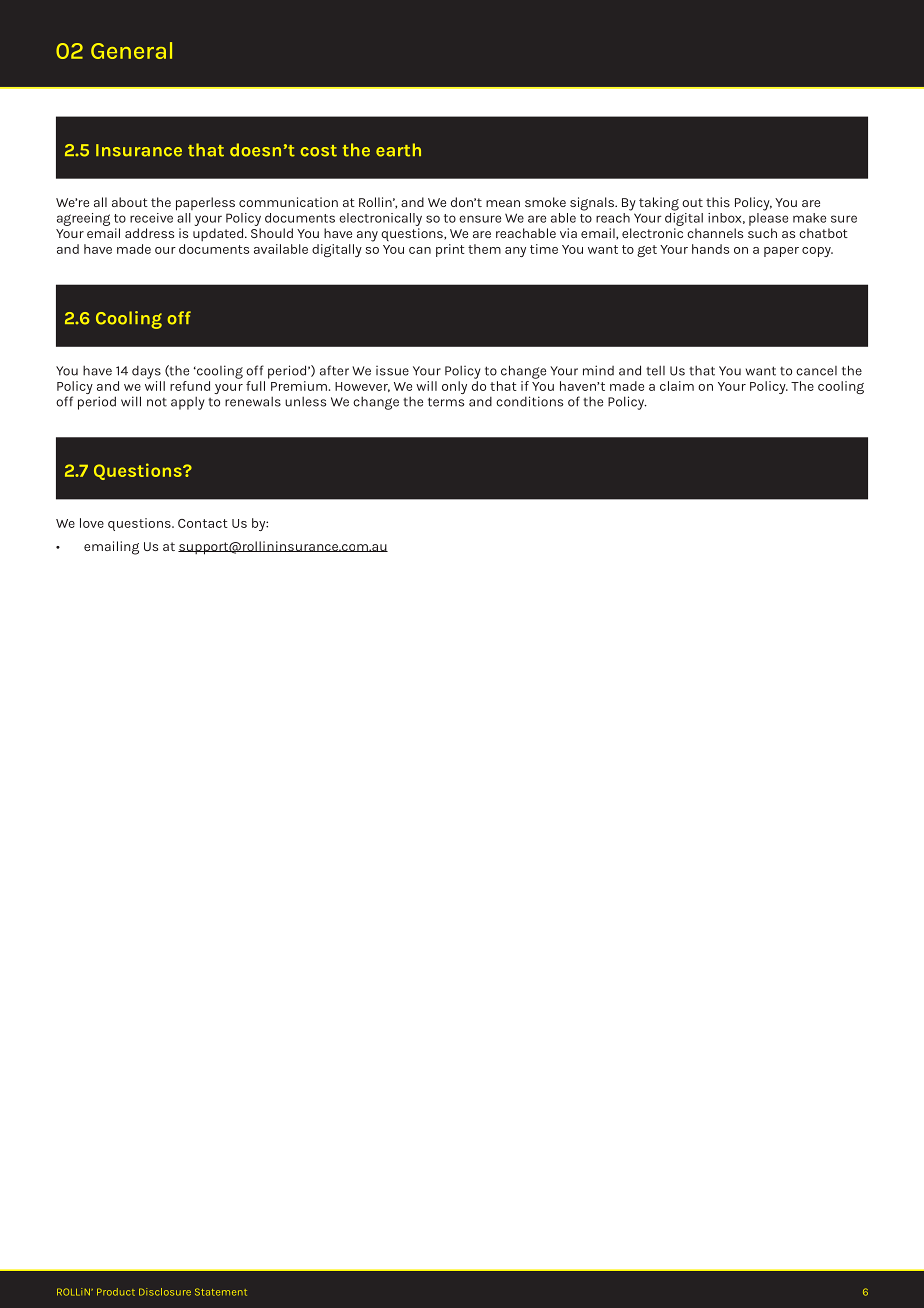 This image has height=1308, width=924. What do you see at coordinates (190, 386) in the image?
I see `refund` at bounding box center [190, 386].
